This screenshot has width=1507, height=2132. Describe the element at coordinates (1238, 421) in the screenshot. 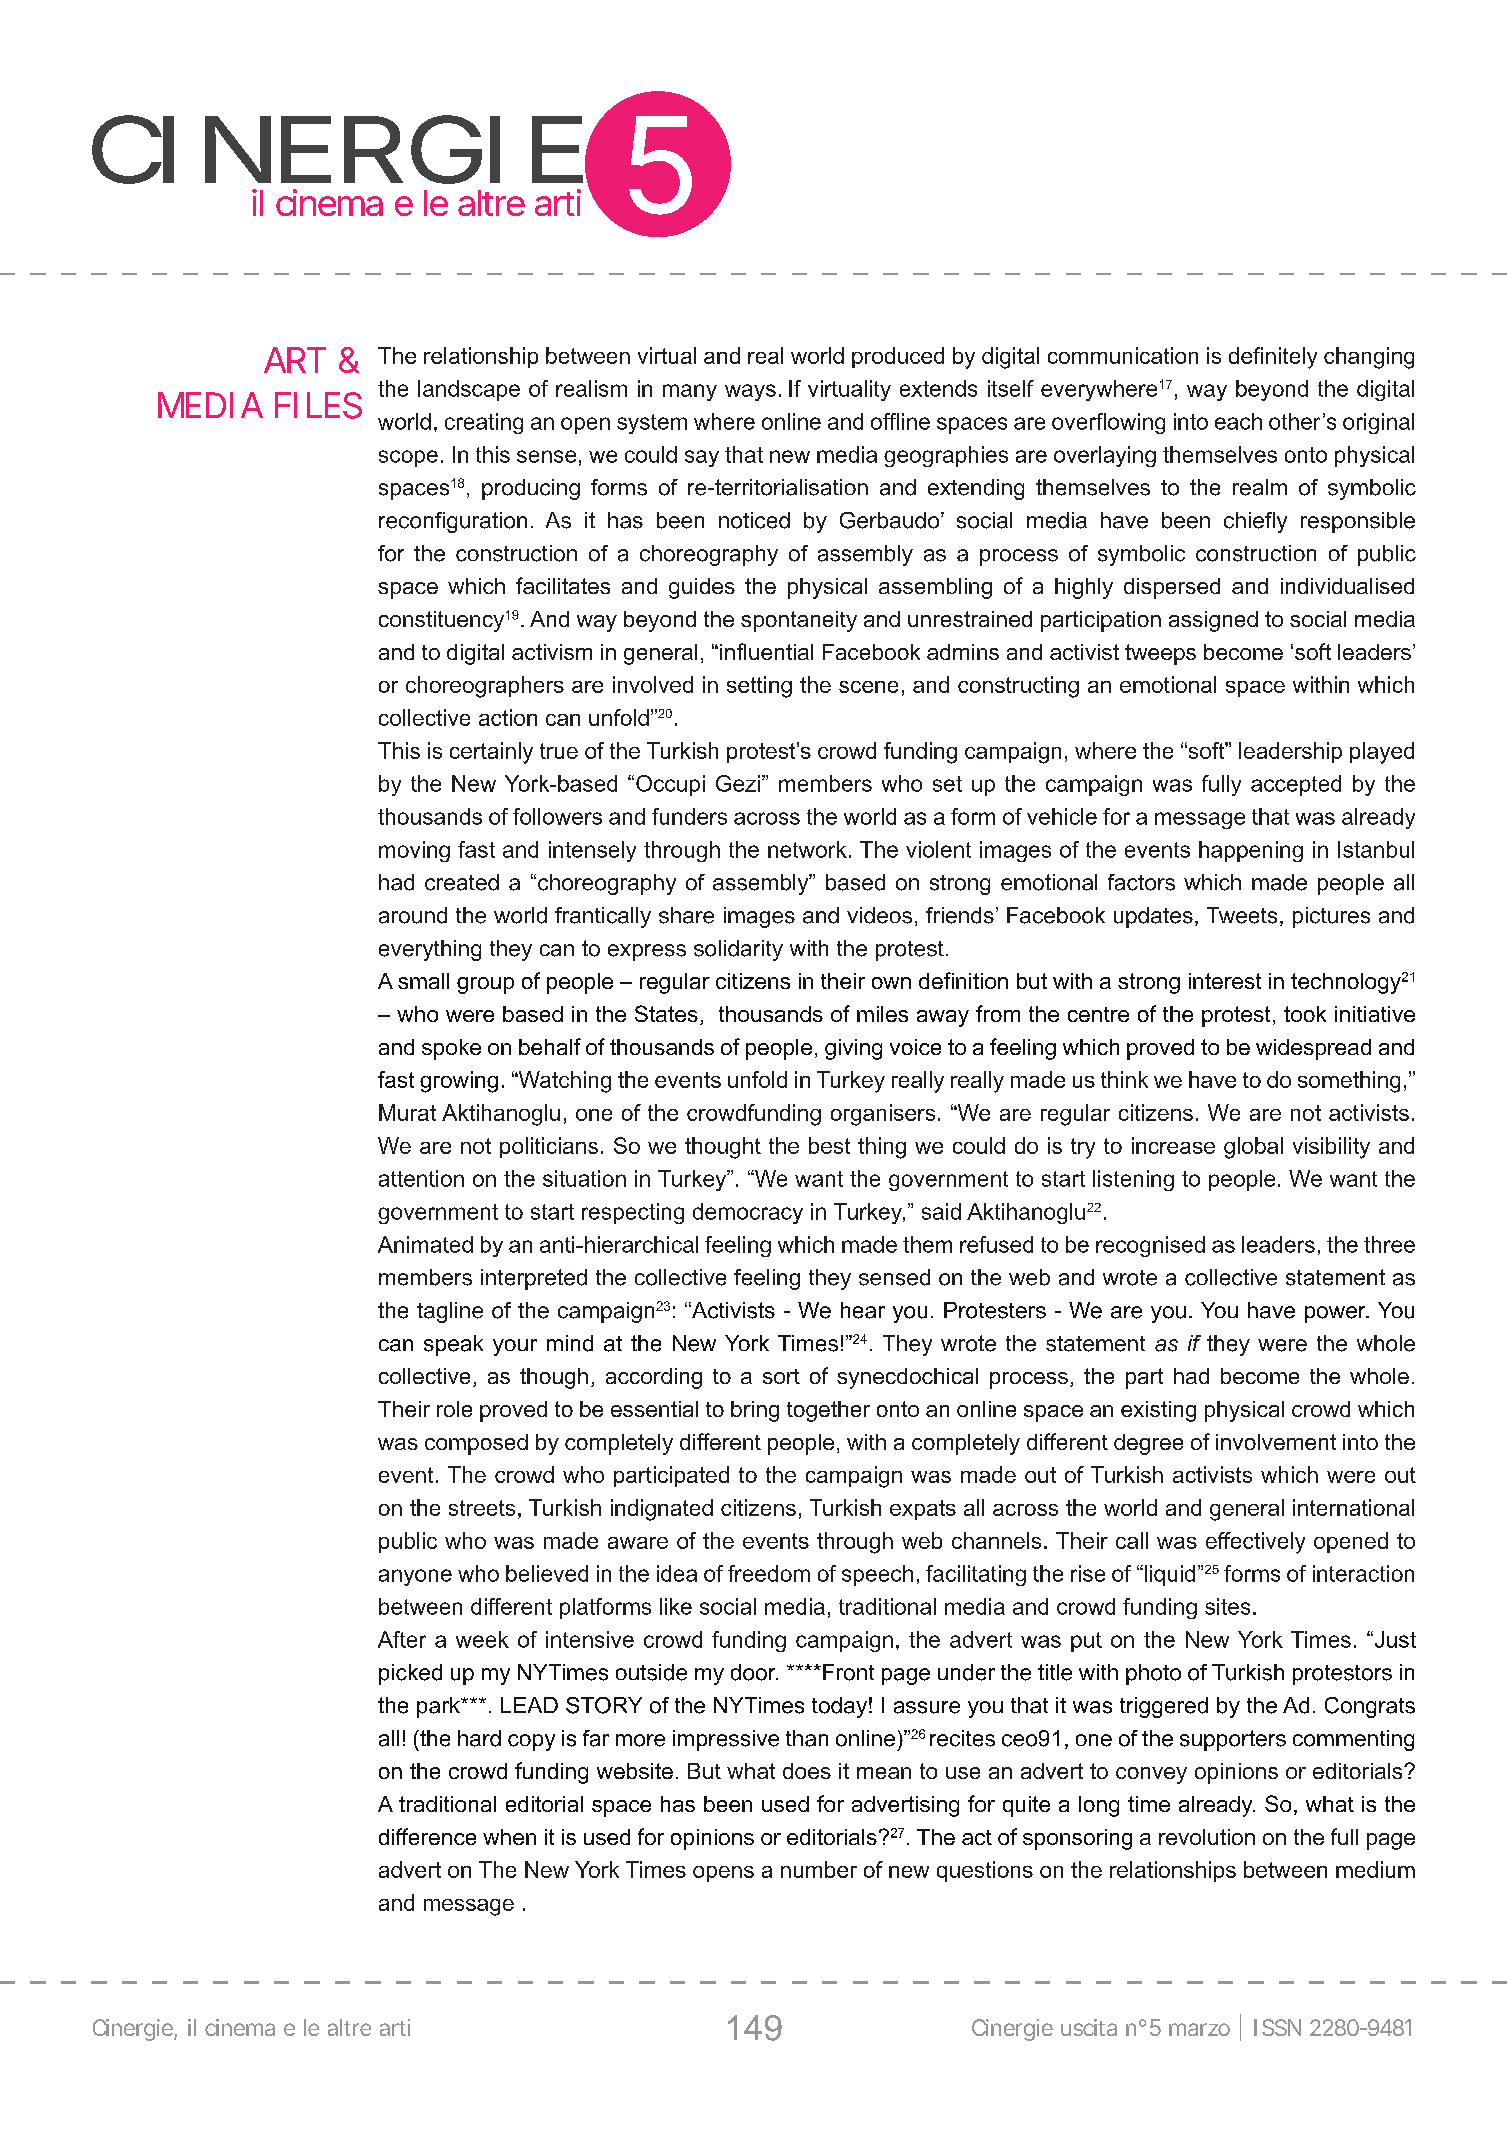

I see `each` at that location.
